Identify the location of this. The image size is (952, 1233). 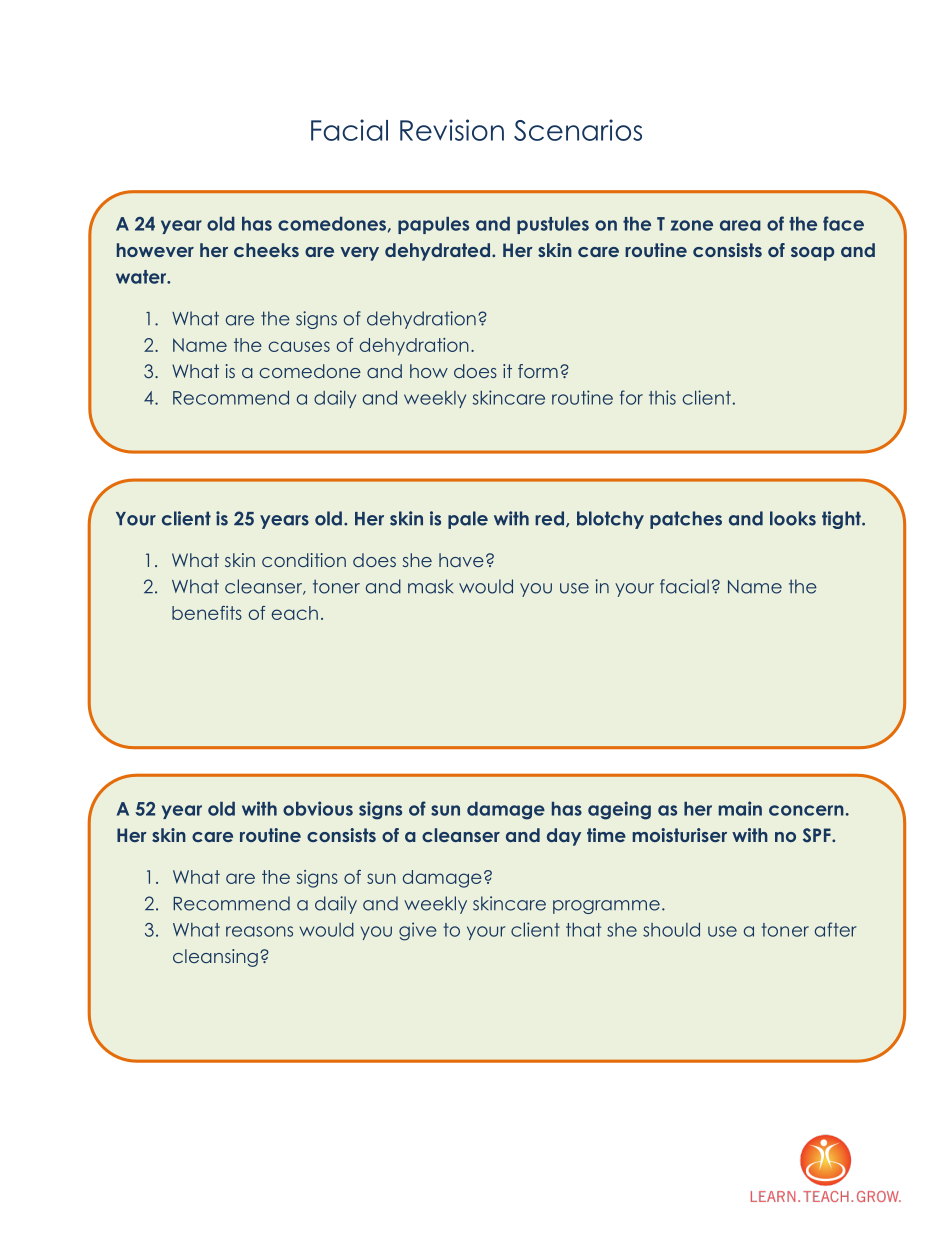
(662, 397).
